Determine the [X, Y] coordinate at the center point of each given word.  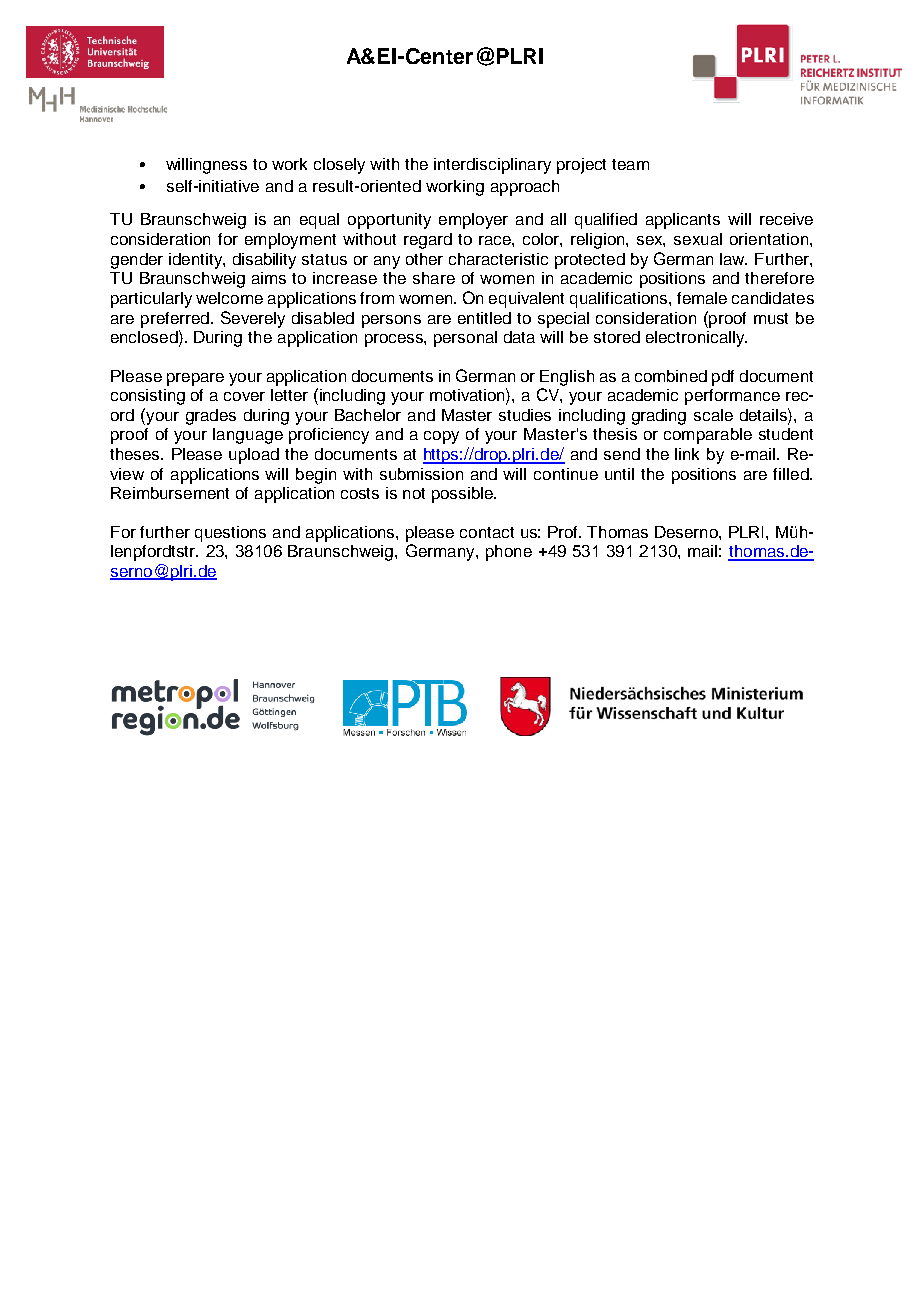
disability [264, 261]
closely [339, 166]
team [630, 164]
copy [441, 437]
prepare [195, 379]
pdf [723, 378]
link [687, 454]
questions [230, 534]
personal [465, 339]
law [733, 259]
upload [254, 456]
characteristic [498, 259]
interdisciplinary [492, 166]
